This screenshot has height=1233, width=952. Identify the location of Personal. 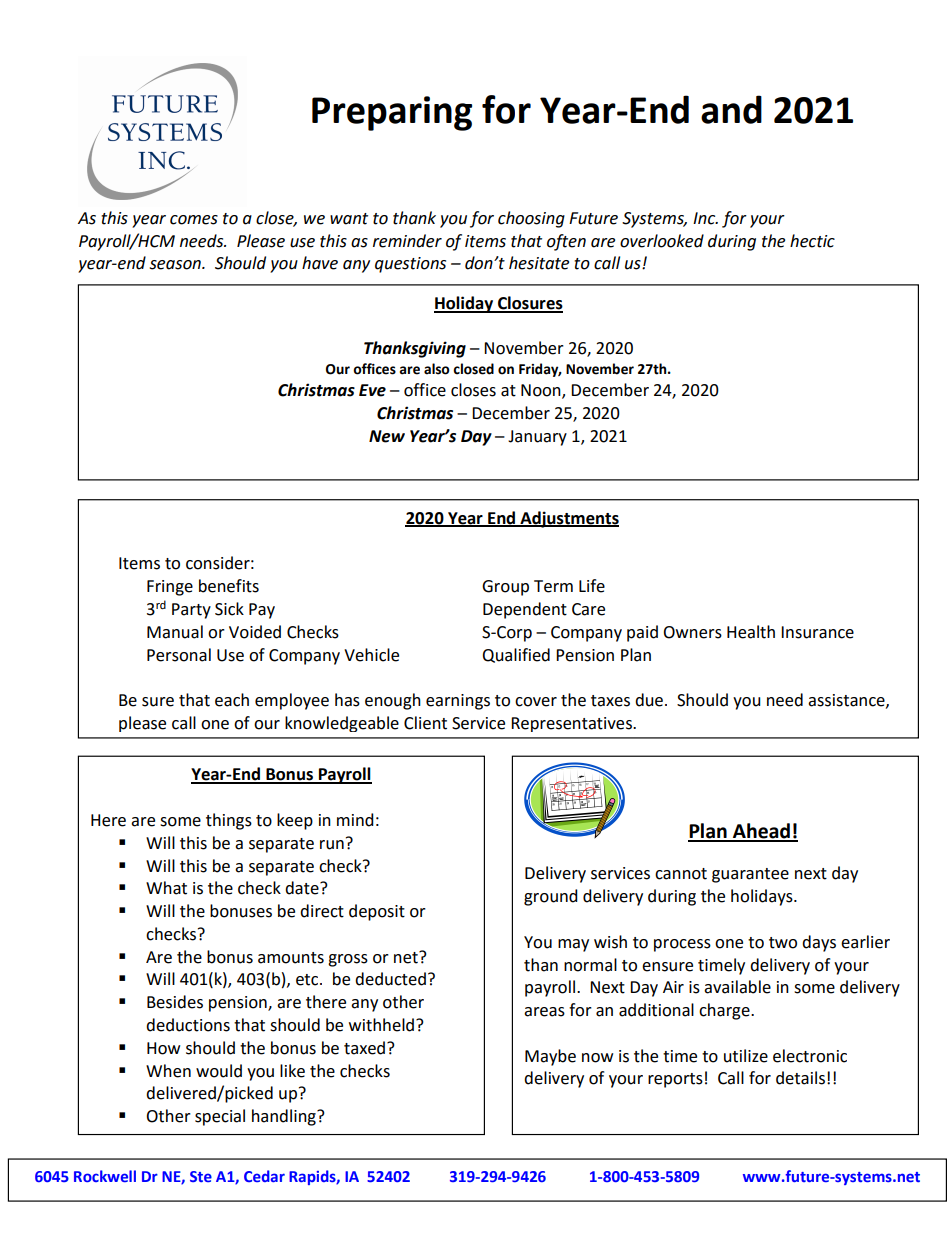
(179, 655).
